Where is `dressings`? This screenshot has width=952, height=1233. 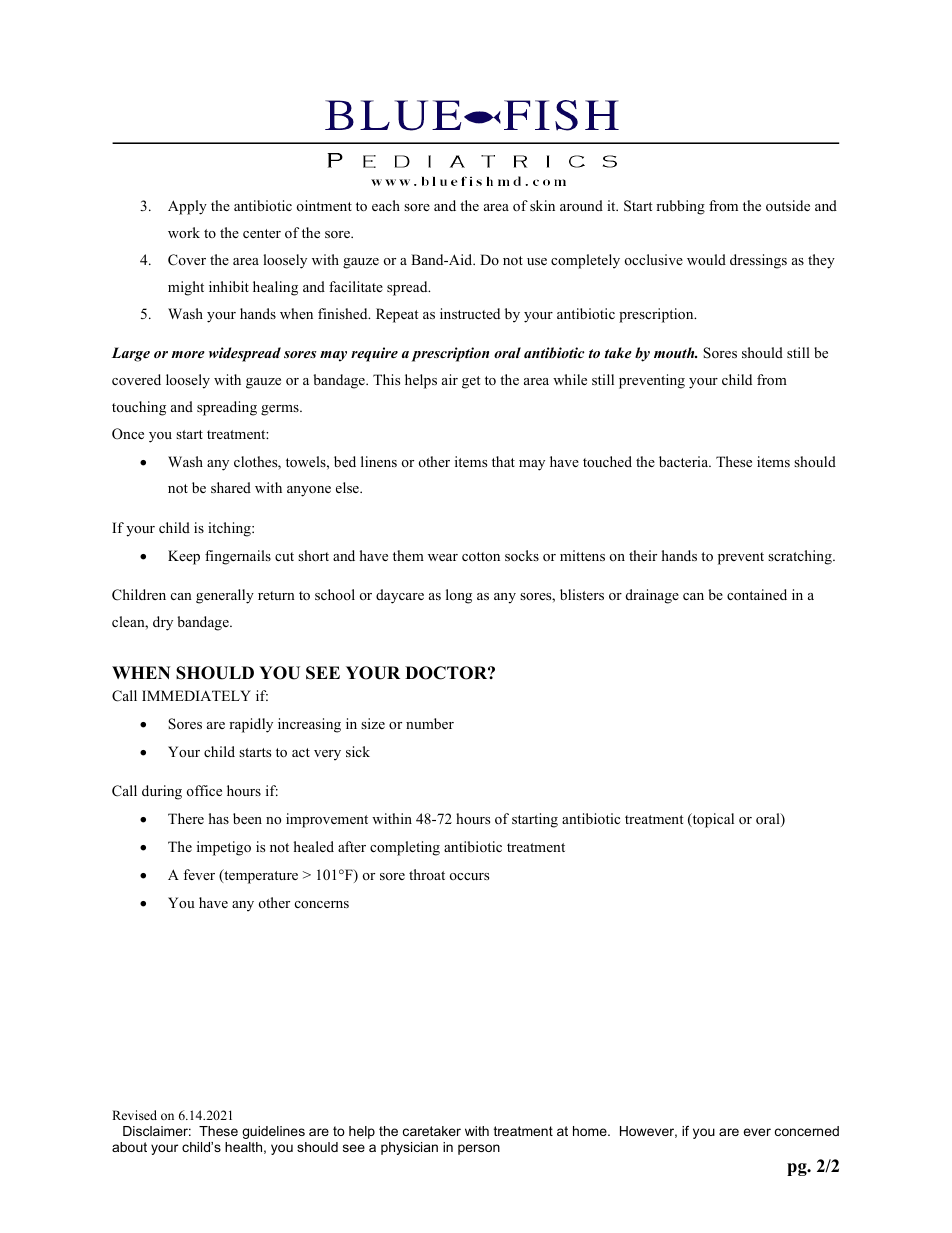
dressings is located at coordinates (758, 261).
